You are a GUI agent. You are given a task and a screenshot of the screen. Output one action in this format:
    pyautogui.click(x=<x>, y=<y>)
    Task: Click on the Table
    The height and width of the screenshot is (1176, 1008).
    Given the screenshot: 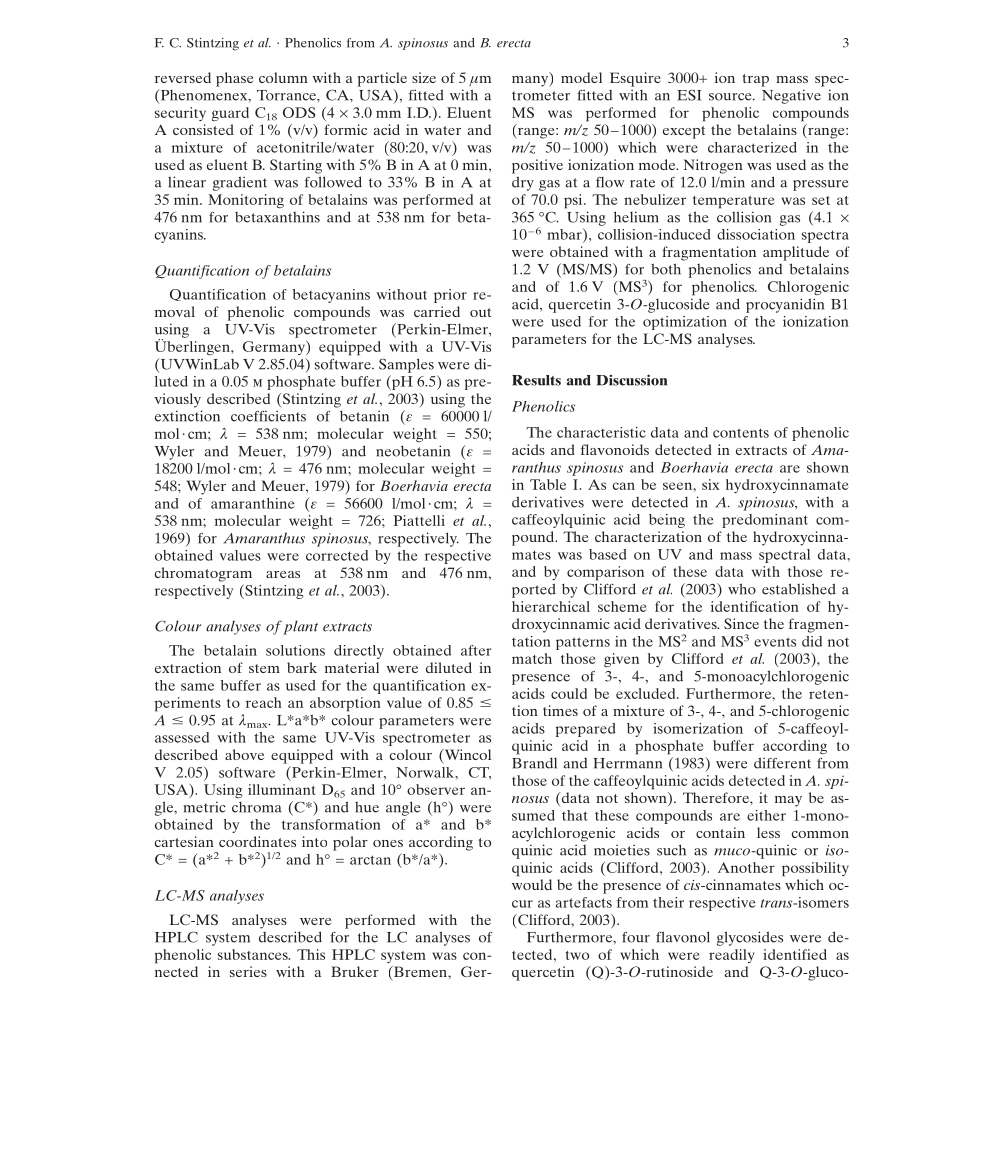 What is the action you would take?
    pyautogui.click(x=548, y=484)
